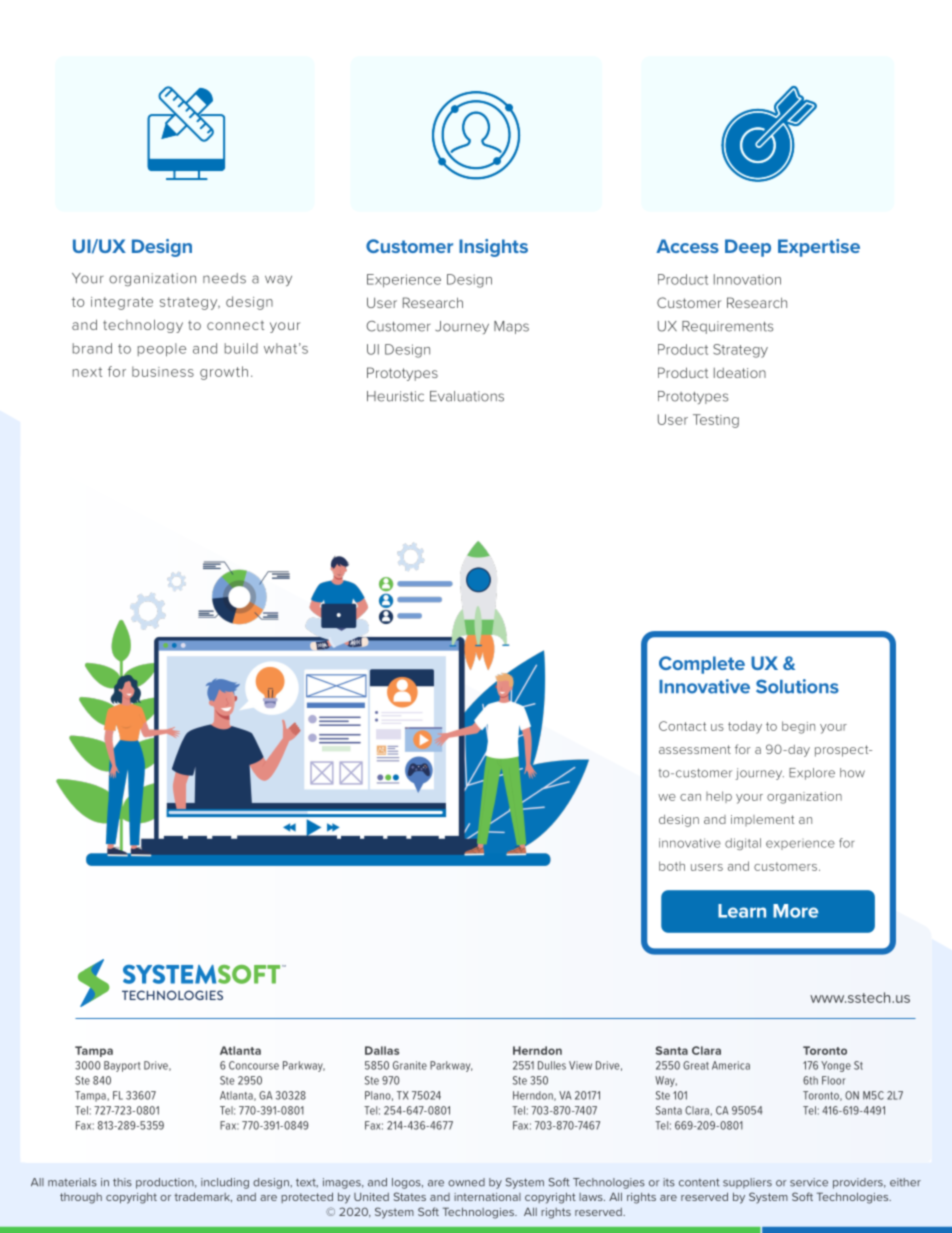  What do you see at coordinates (493, 248) in the page?
I see `Insights` at bounding box center [493, 248].
